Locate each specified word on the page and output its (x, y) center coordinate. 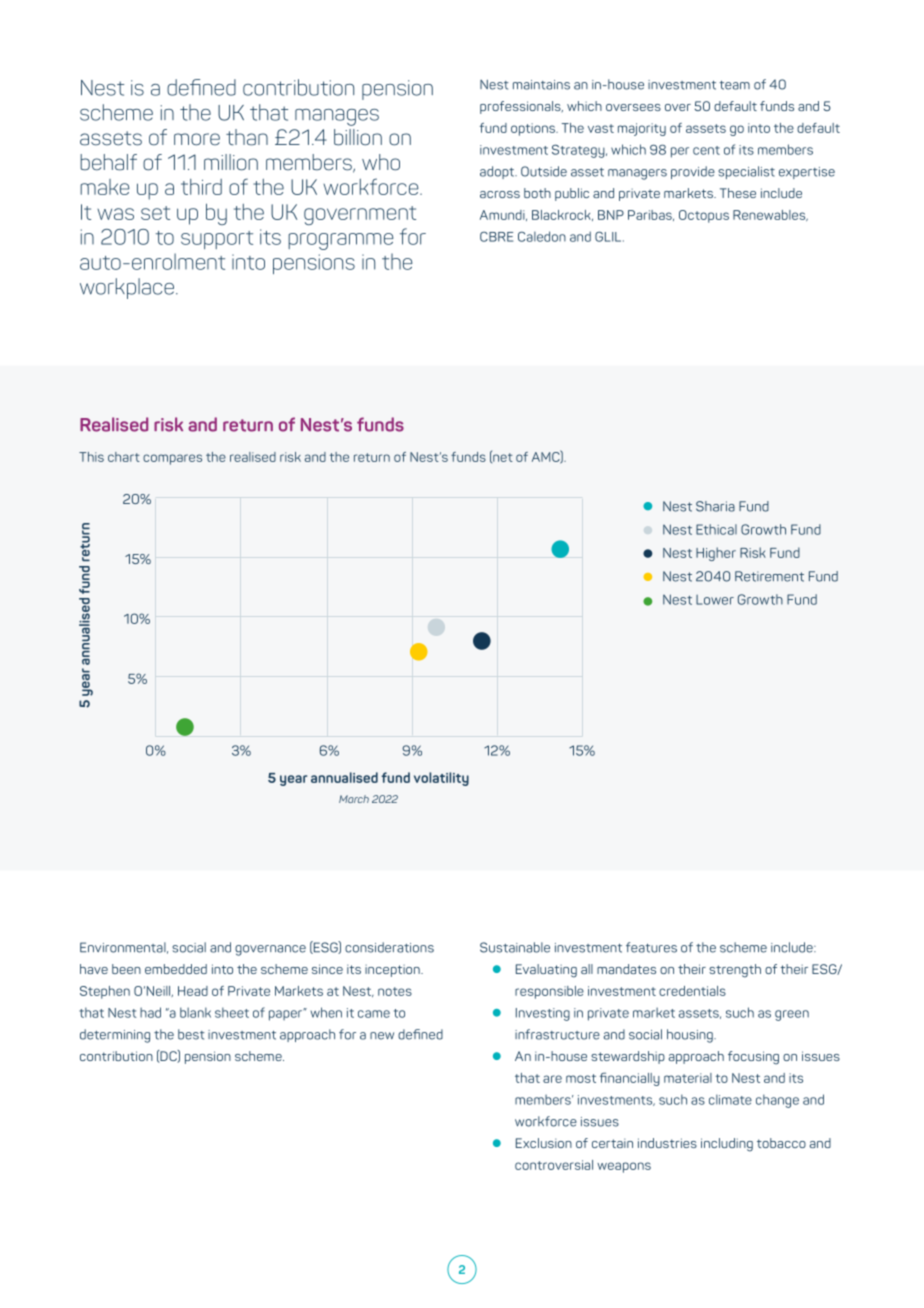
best (191, 1034)
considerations (389, 947)
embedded (176, 969)
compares (172, 459)
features (651, 947)
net (502, 457)
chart (124, 457)
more (197, 139)
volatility (441, 779)
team (734, 85)
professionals (521, 107)
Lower (715, 600)
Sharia (715, 506)
